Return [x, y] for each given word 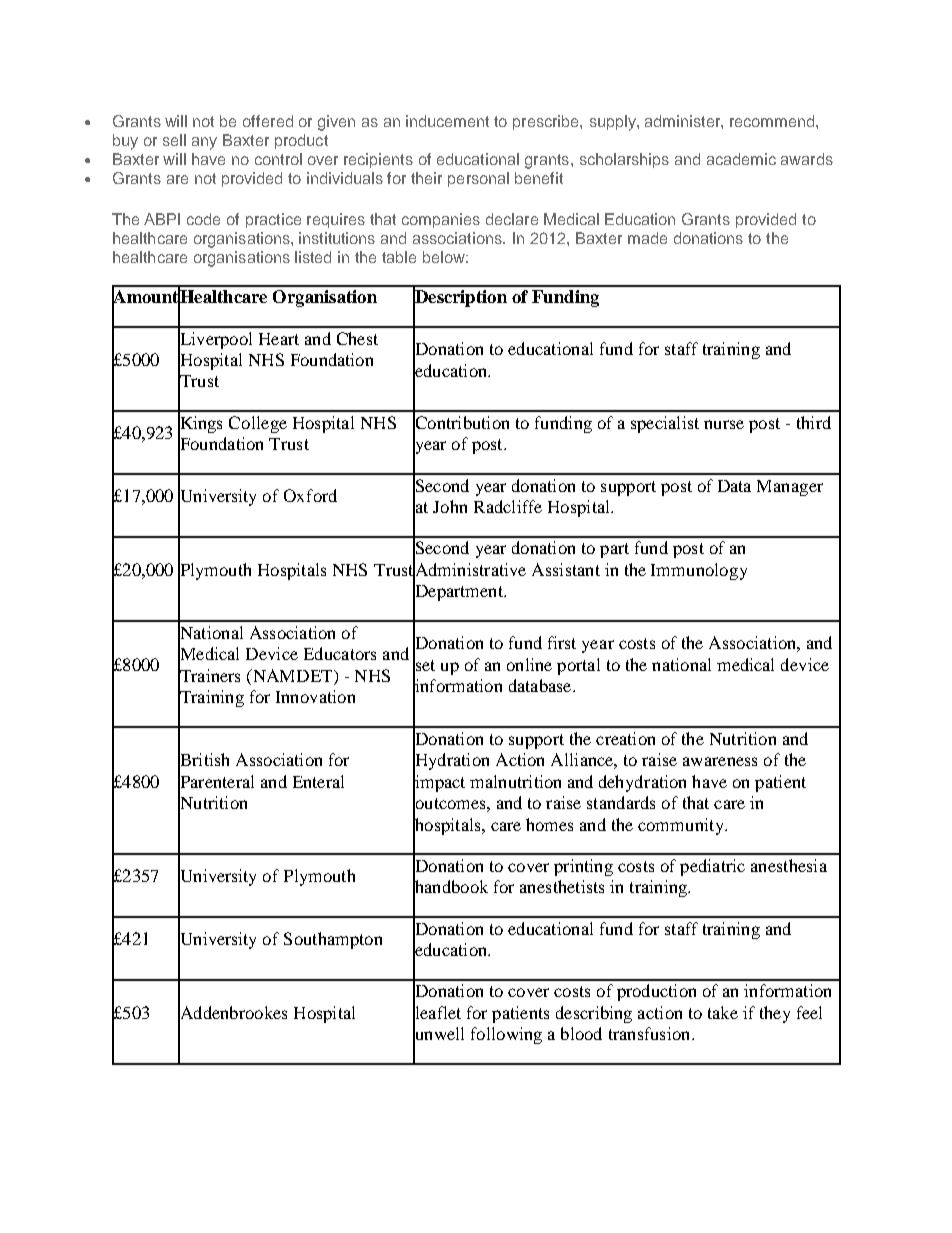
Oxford [310, 495]
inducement [447, 121]
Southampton [333, 940]
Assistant [566, 569]
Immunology [699, 571]
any [204, 143]
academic [741, 159]
